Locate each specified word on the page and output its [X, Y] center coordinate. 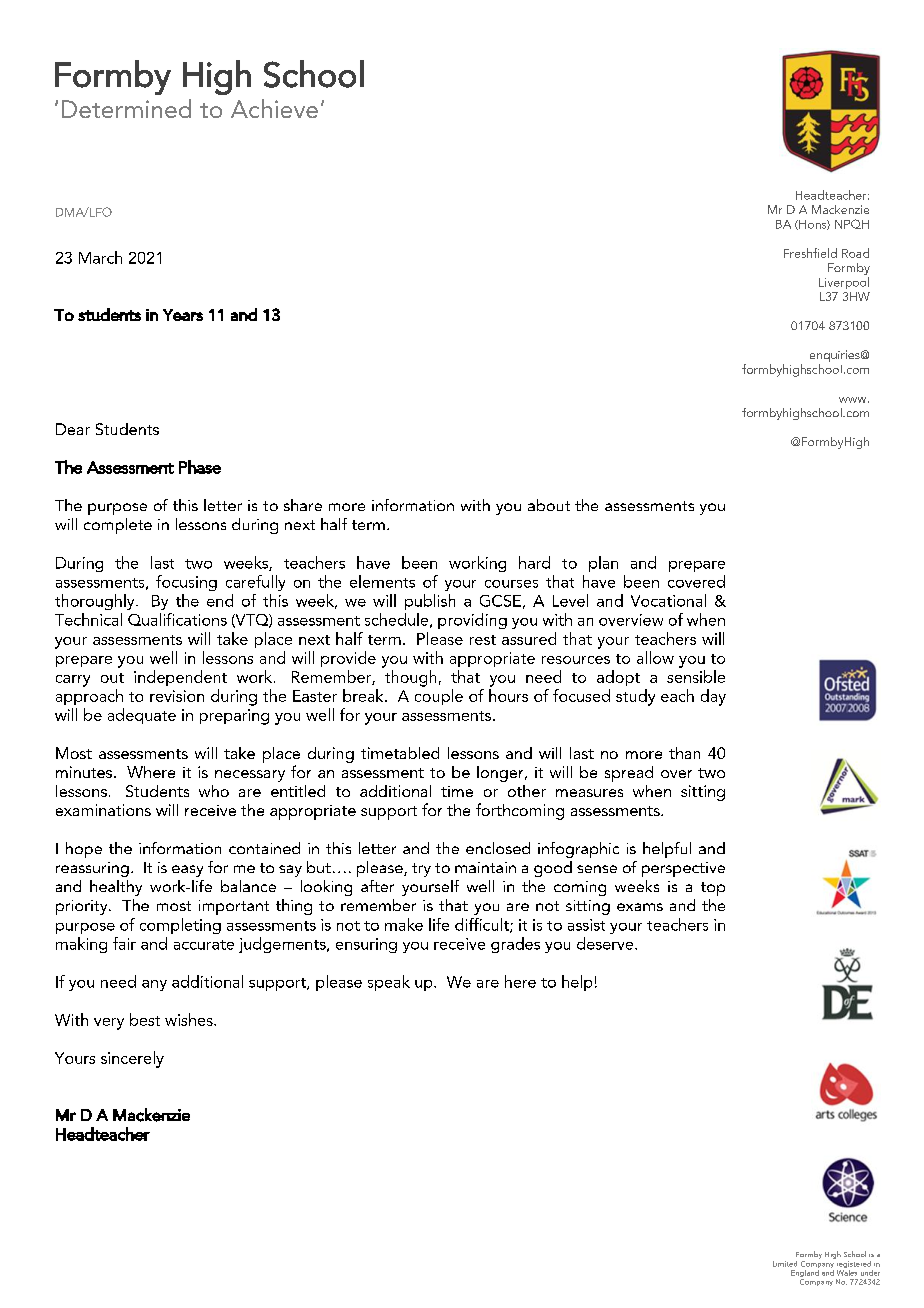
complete [118, 526]
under [870, 1273]
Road [855, 253]
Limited [785, 1264]
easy [187, 871]
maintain [485, 867]
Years [183, 315]
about [549, 505]
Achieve [274, 108]
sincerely [132, 1059]
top [713, 889]
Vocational [668, 600]
